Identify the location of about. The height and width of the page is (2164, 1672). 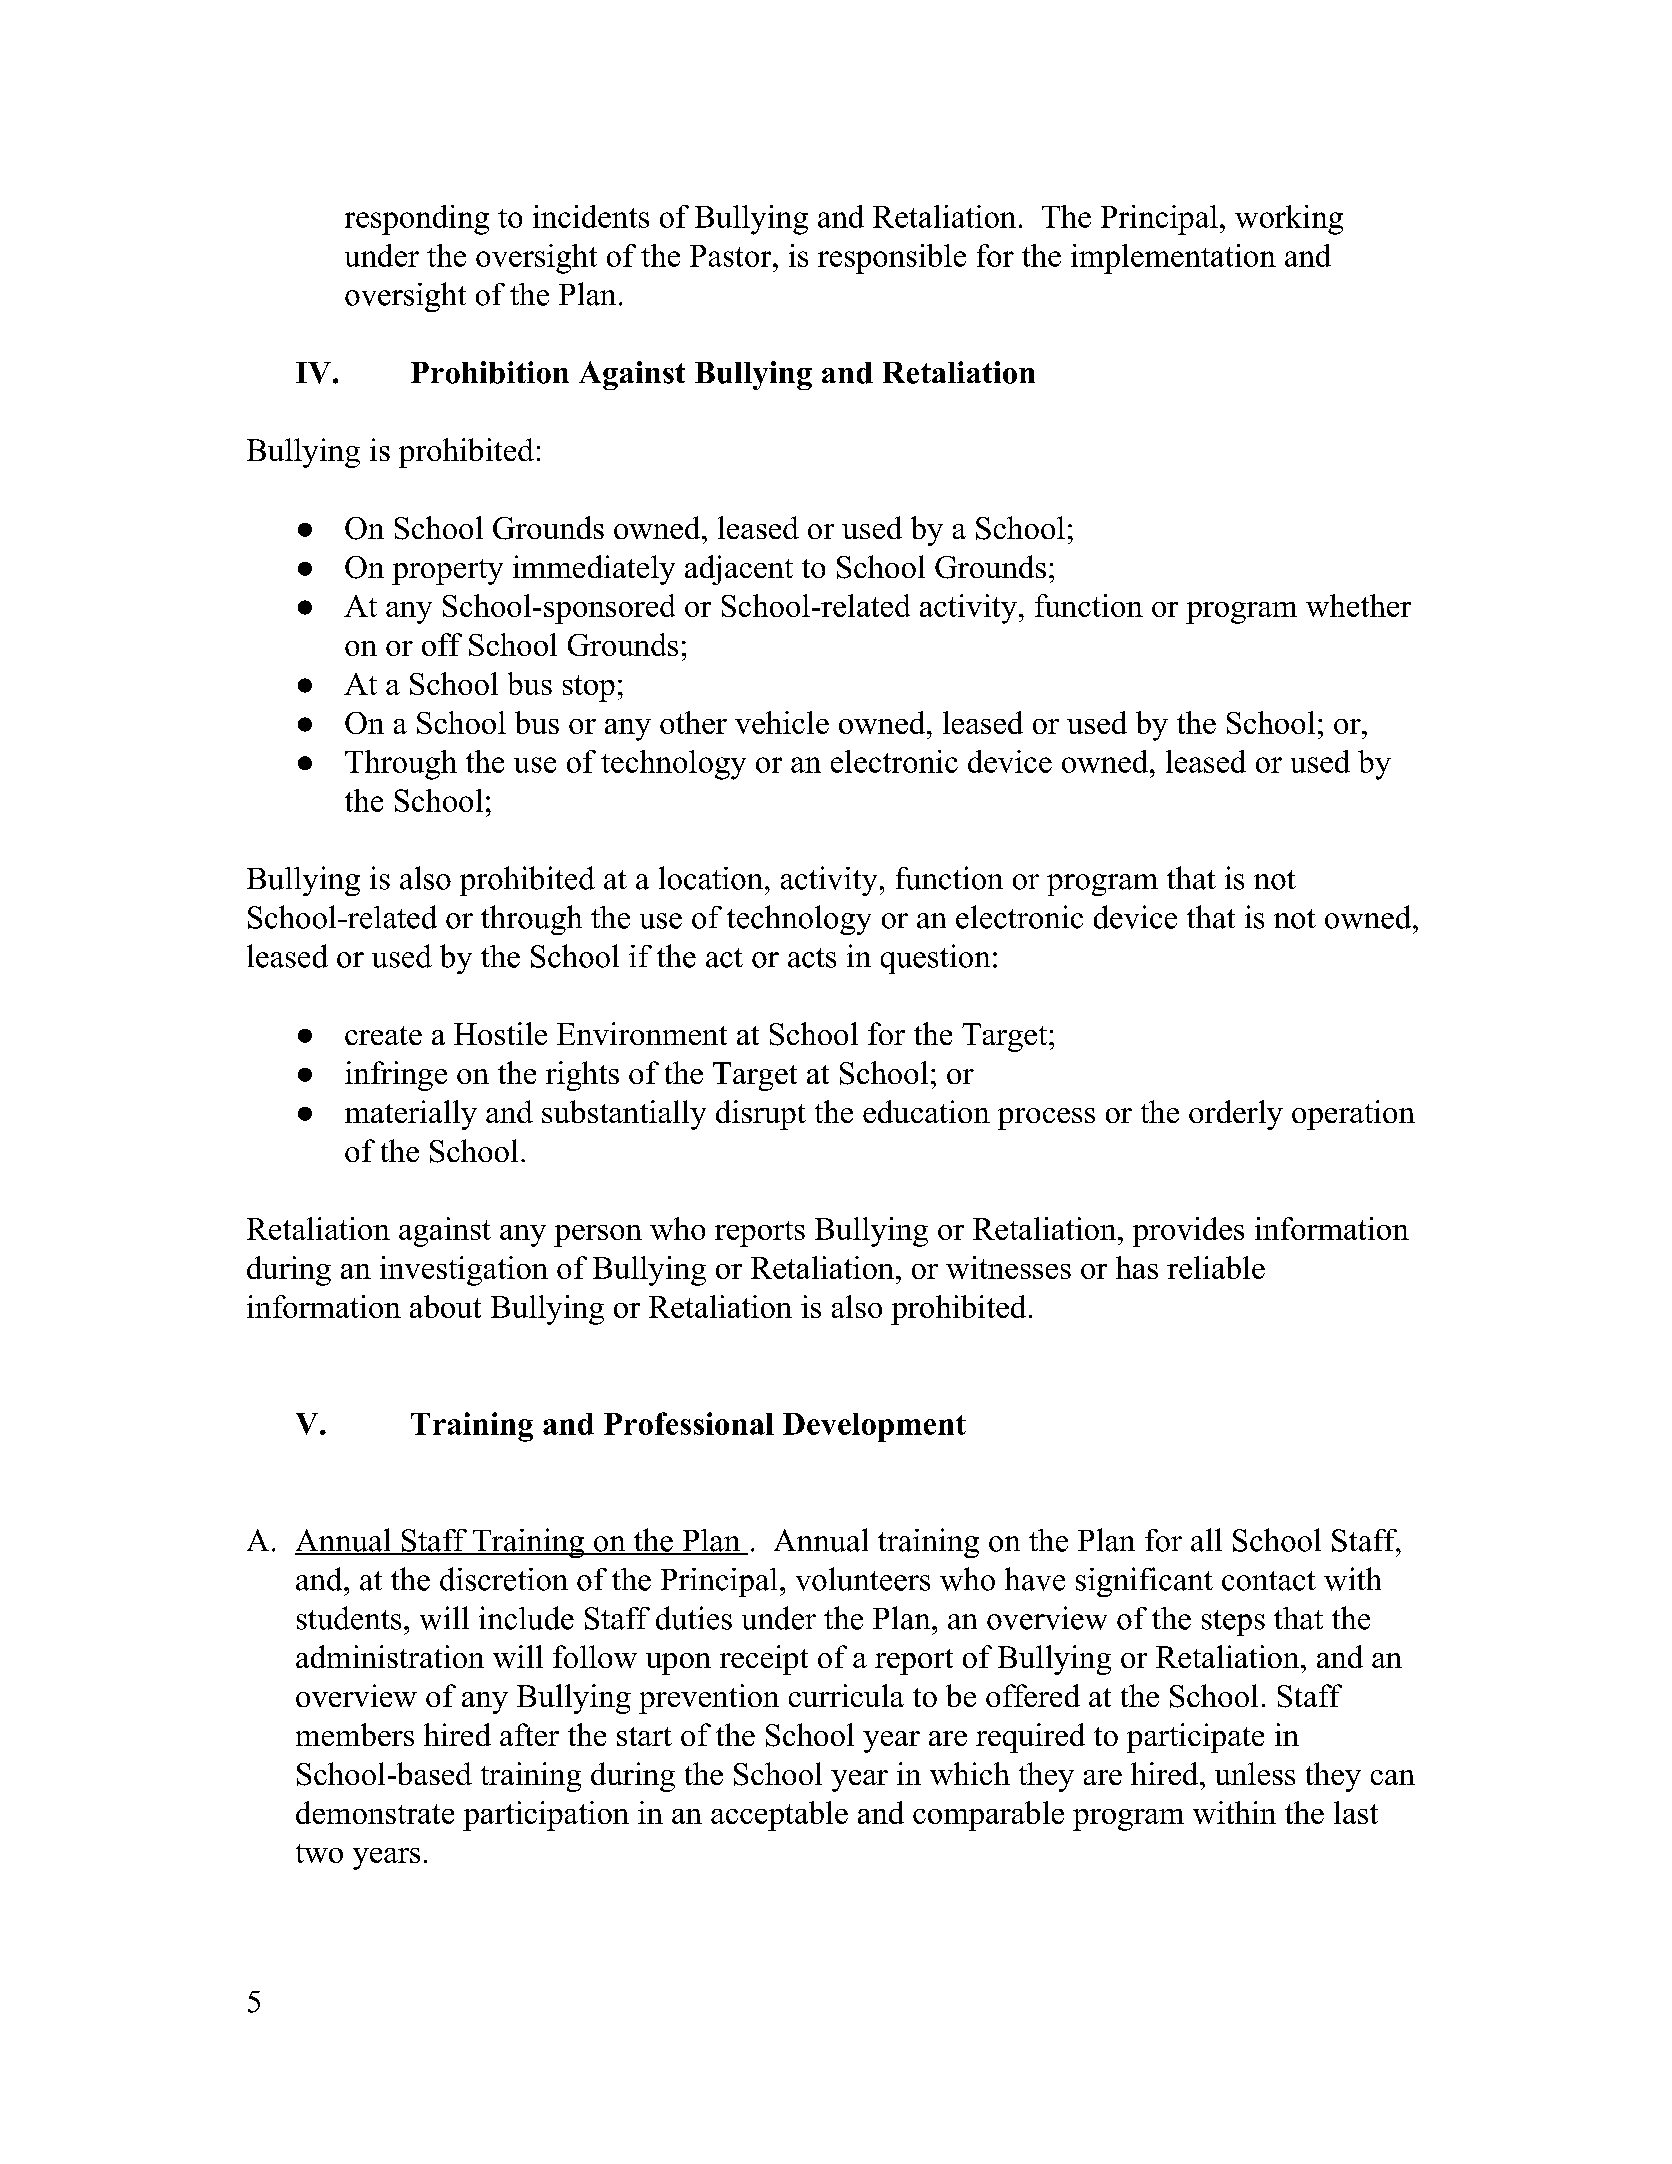
(445, 1306).
